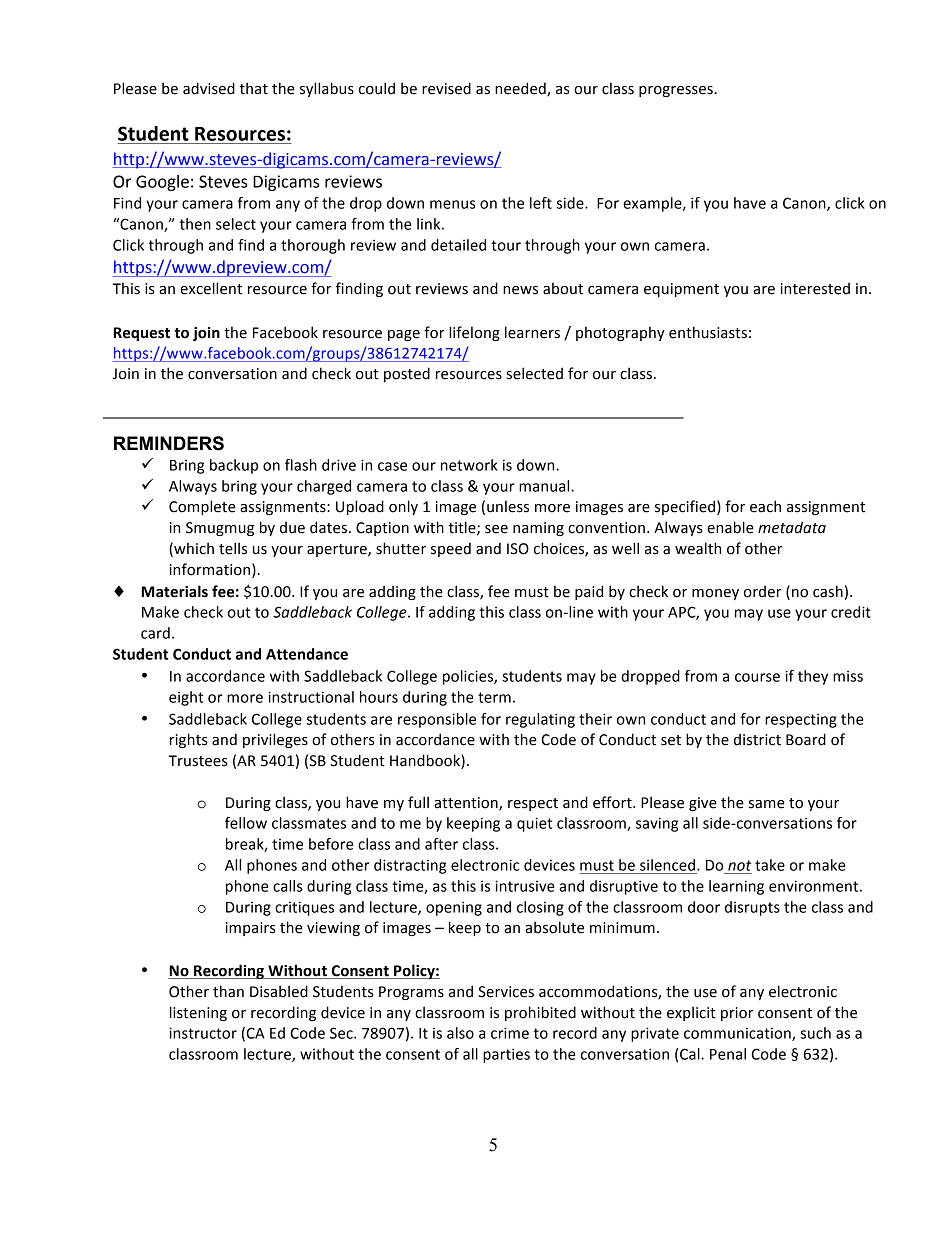  What do you see at coordinates (521, 89) in the document?
I see `needed` at bounding box center [521, 89].
